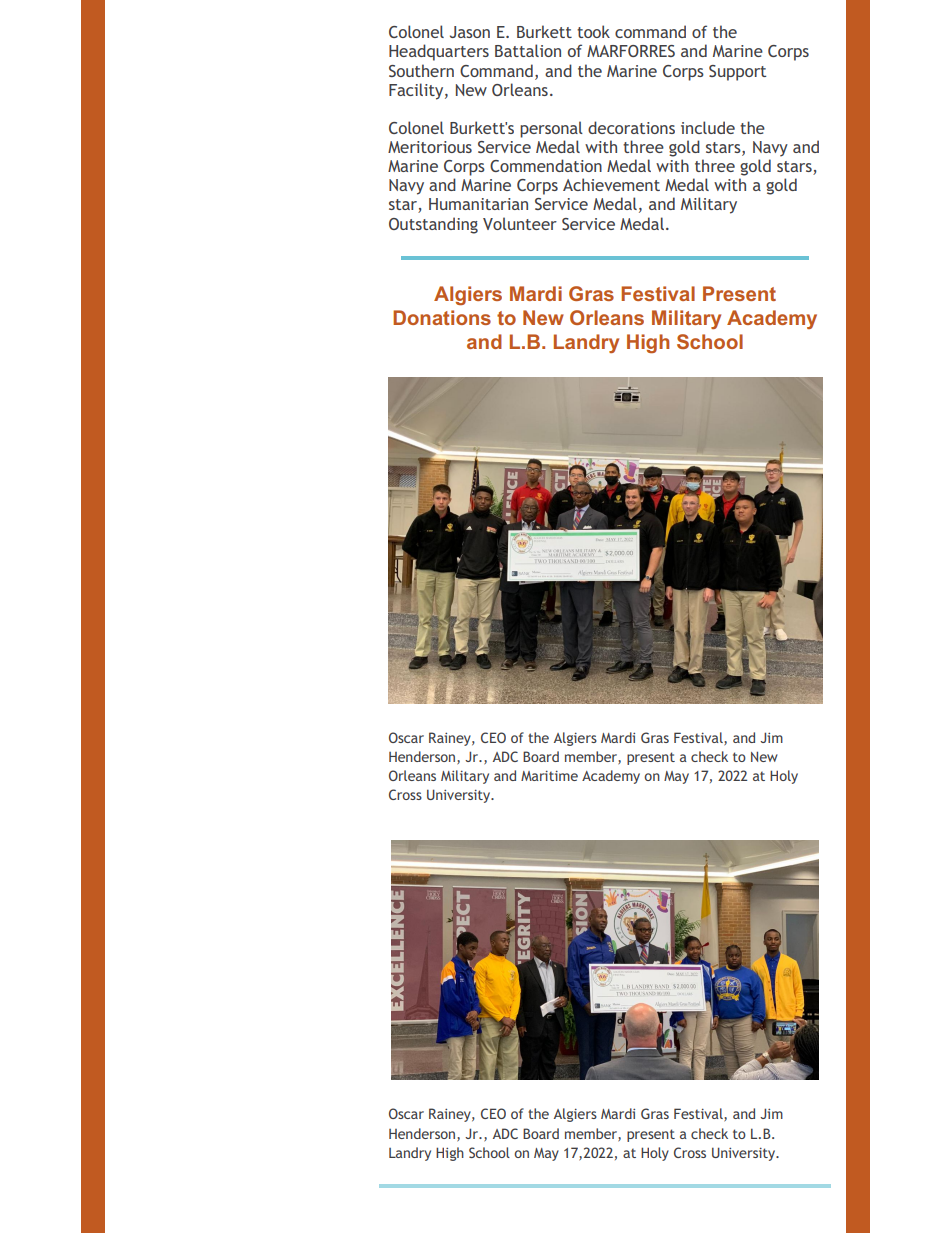  I want to click on Volunteer, so click(520, 223).
